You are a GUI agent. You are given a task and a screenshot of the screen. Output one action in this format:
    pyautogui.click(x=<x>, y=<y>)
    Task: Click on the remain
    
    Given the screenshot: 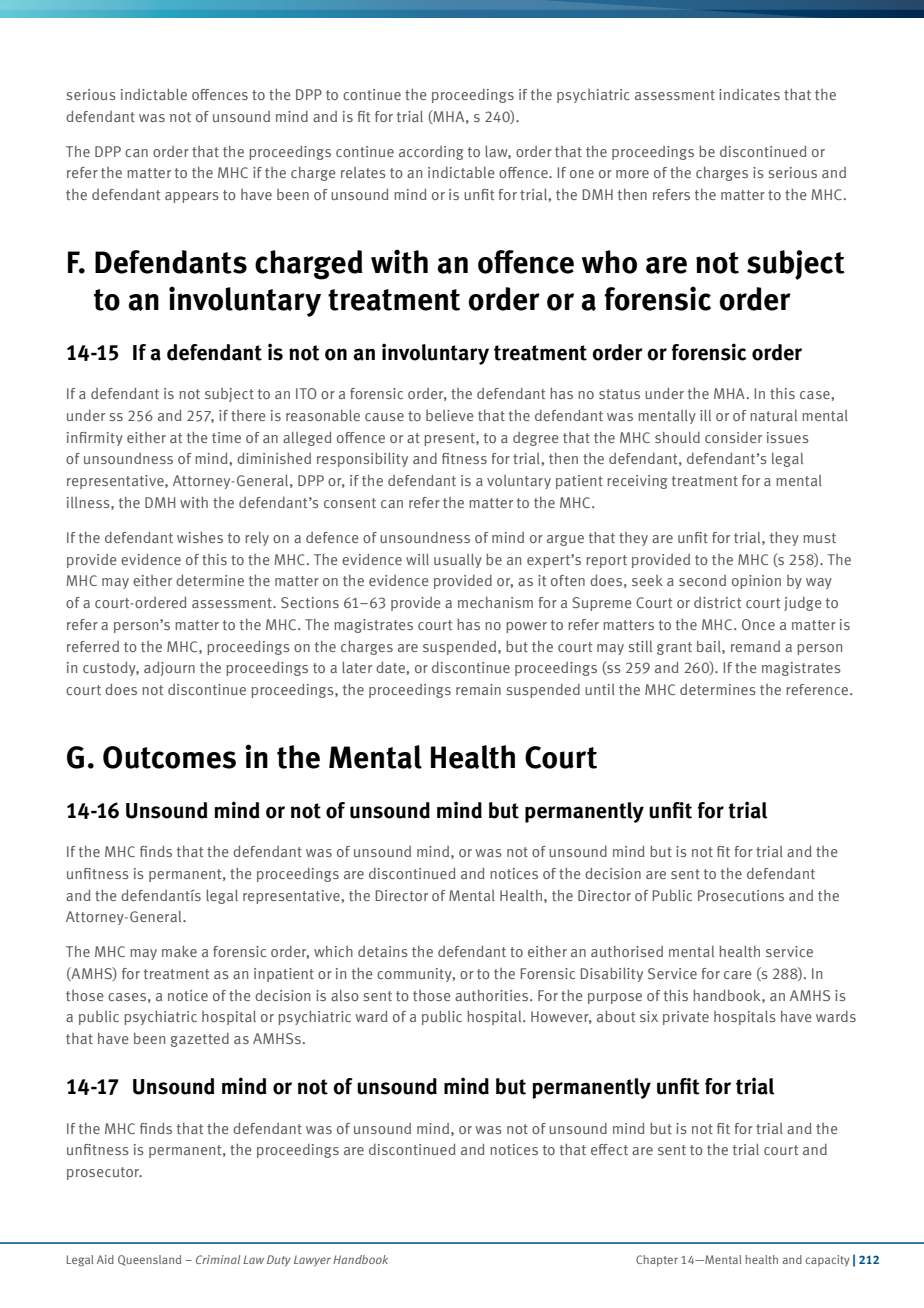 What is the action you would take?
    pyautogui.click(x=478, y=689)
